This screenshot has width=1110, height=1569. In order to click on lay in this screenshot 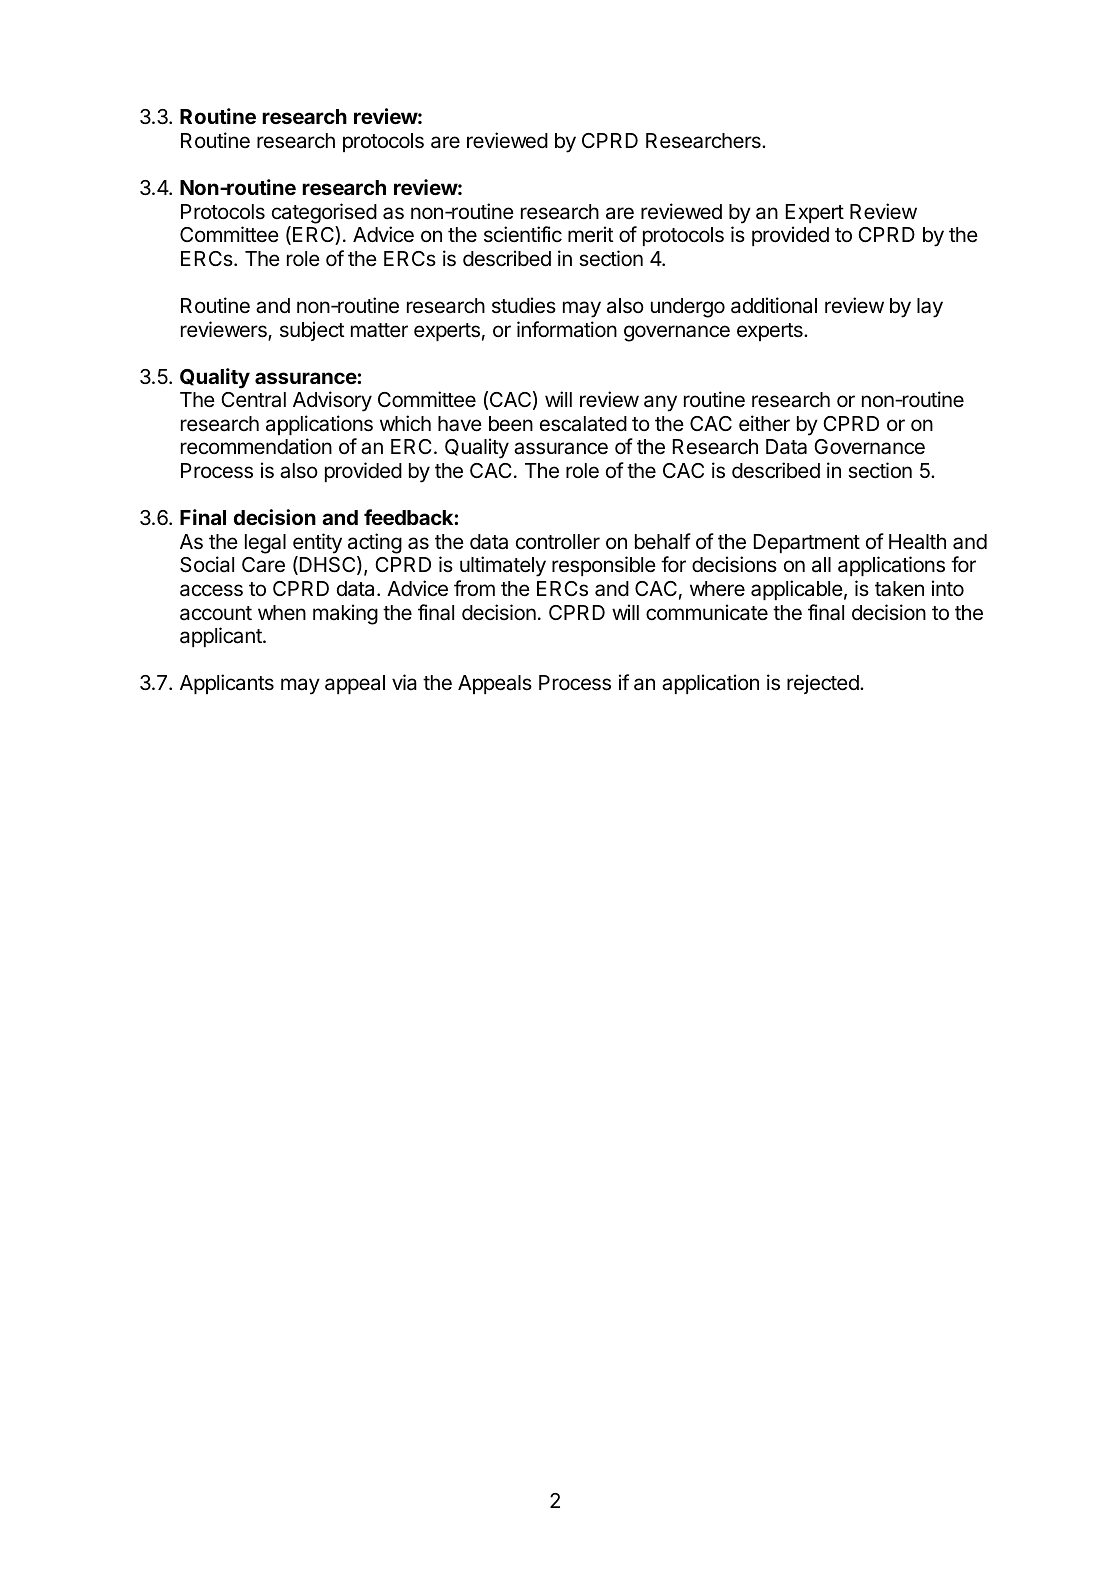, I will do `click(930, 308)`.
